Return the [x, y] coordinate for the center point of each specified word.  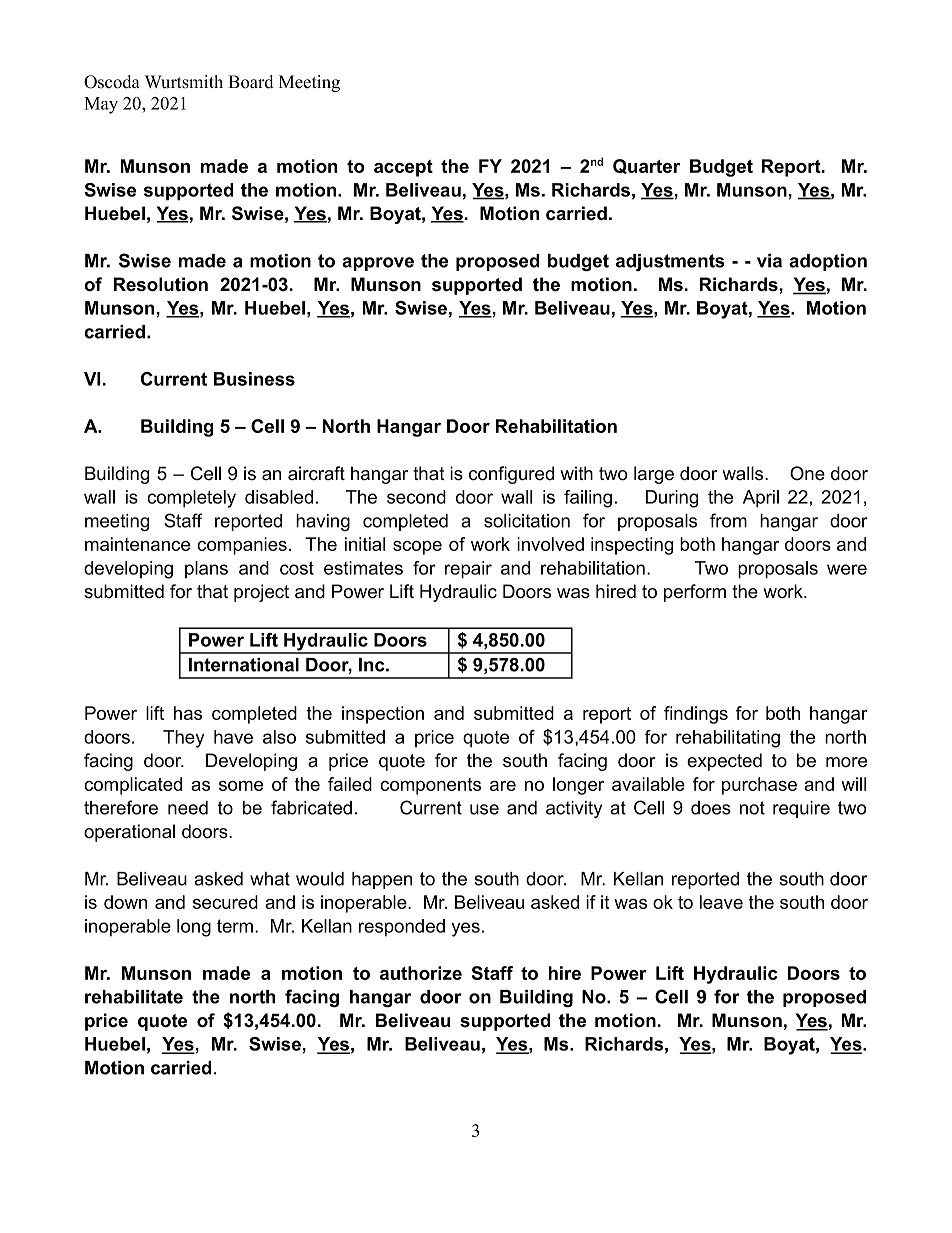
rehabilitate [134, 997]
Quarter [646, 166]
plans [206, 569]
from [728, 520]
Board [251, 82]
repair [468, 570]
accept [403, 168]
